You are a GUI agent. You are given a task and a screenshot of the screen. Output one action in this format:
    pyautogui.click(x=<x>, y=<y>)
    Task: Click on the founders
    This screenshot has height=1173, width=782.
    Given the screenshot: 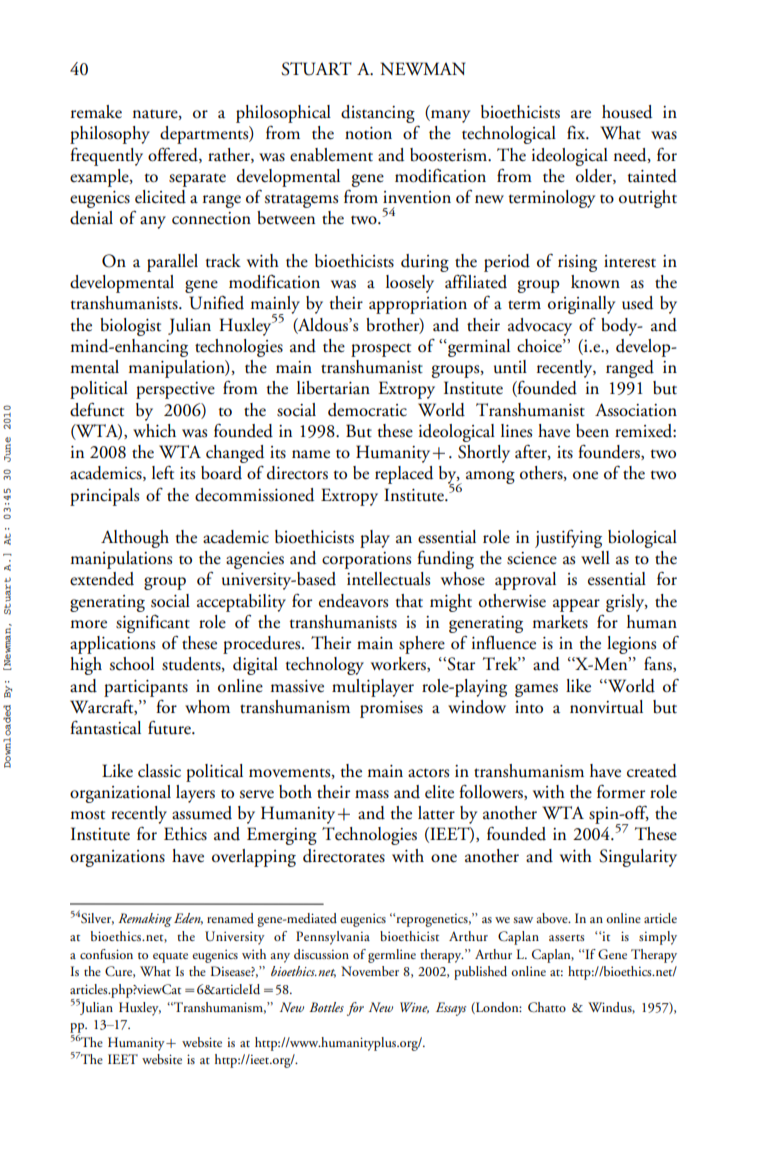 What is the action you would take?
    pyautogui.click(x=610, y=452)
